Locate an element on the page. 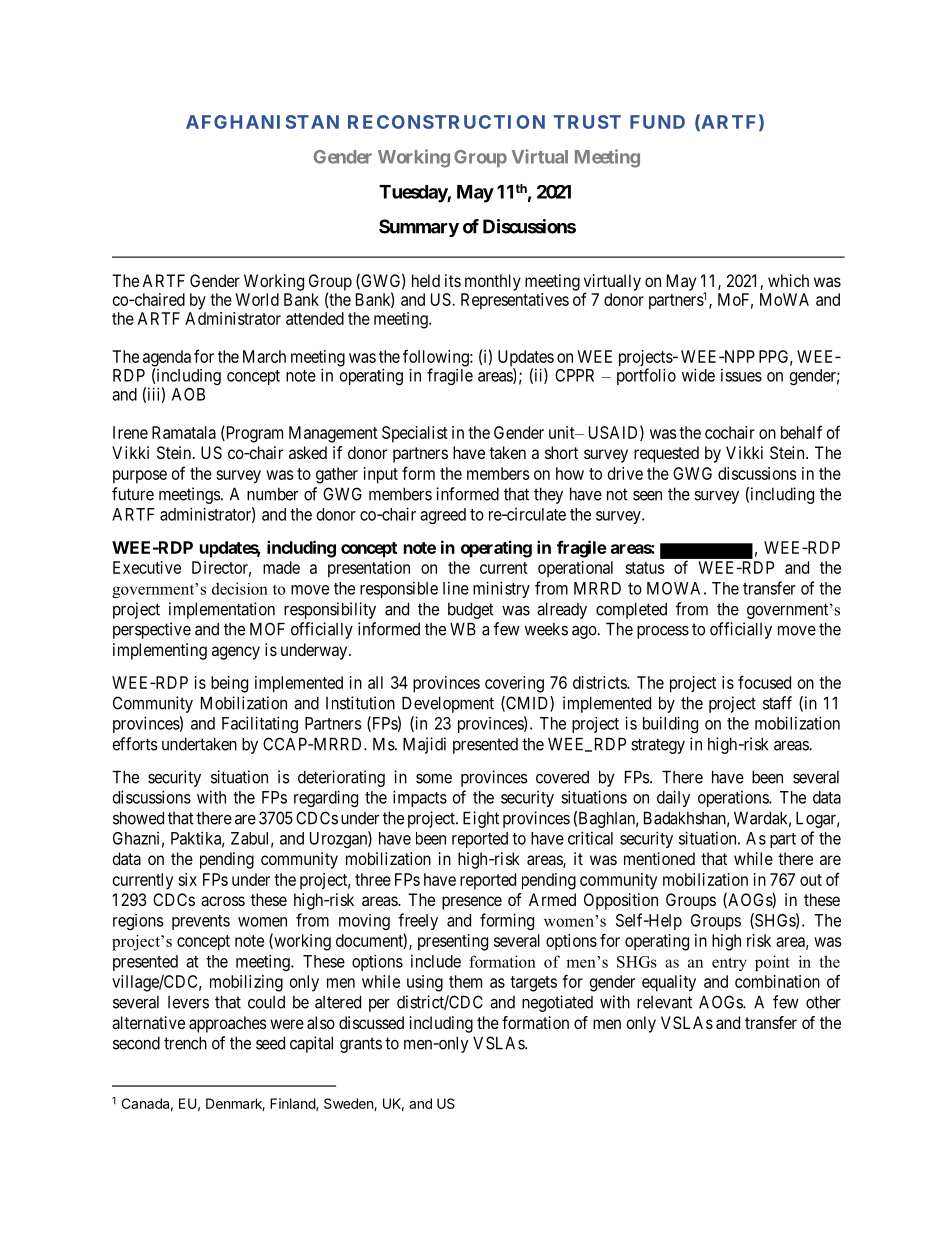 This document has height=1233, width=952. FUND is located at coordinates (657, 122).
